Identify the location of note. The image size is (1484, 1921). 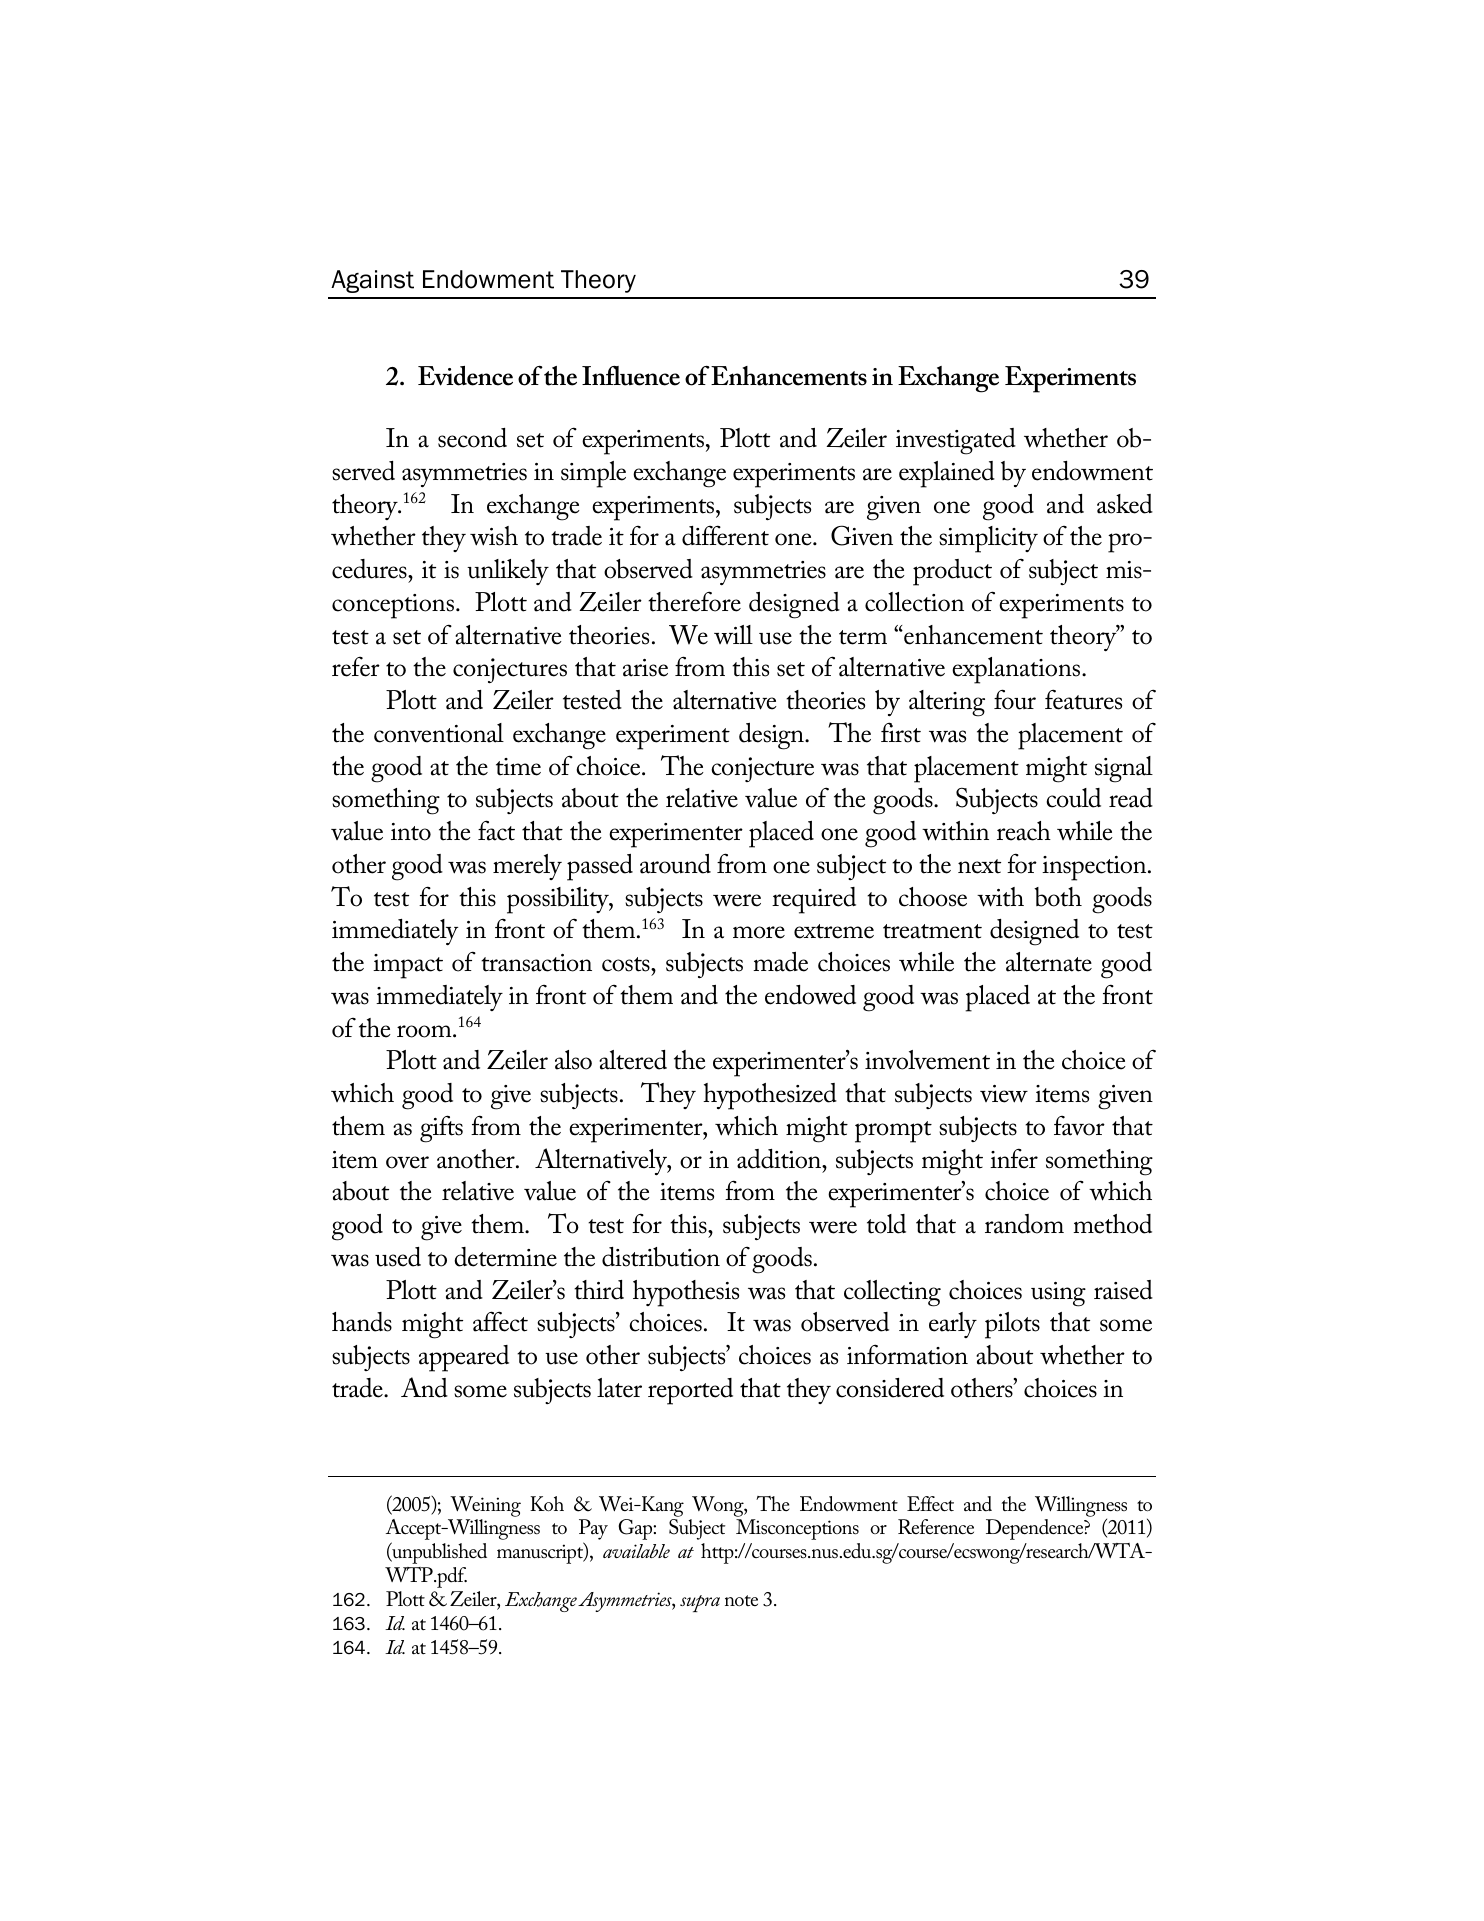
(741, 1600).
